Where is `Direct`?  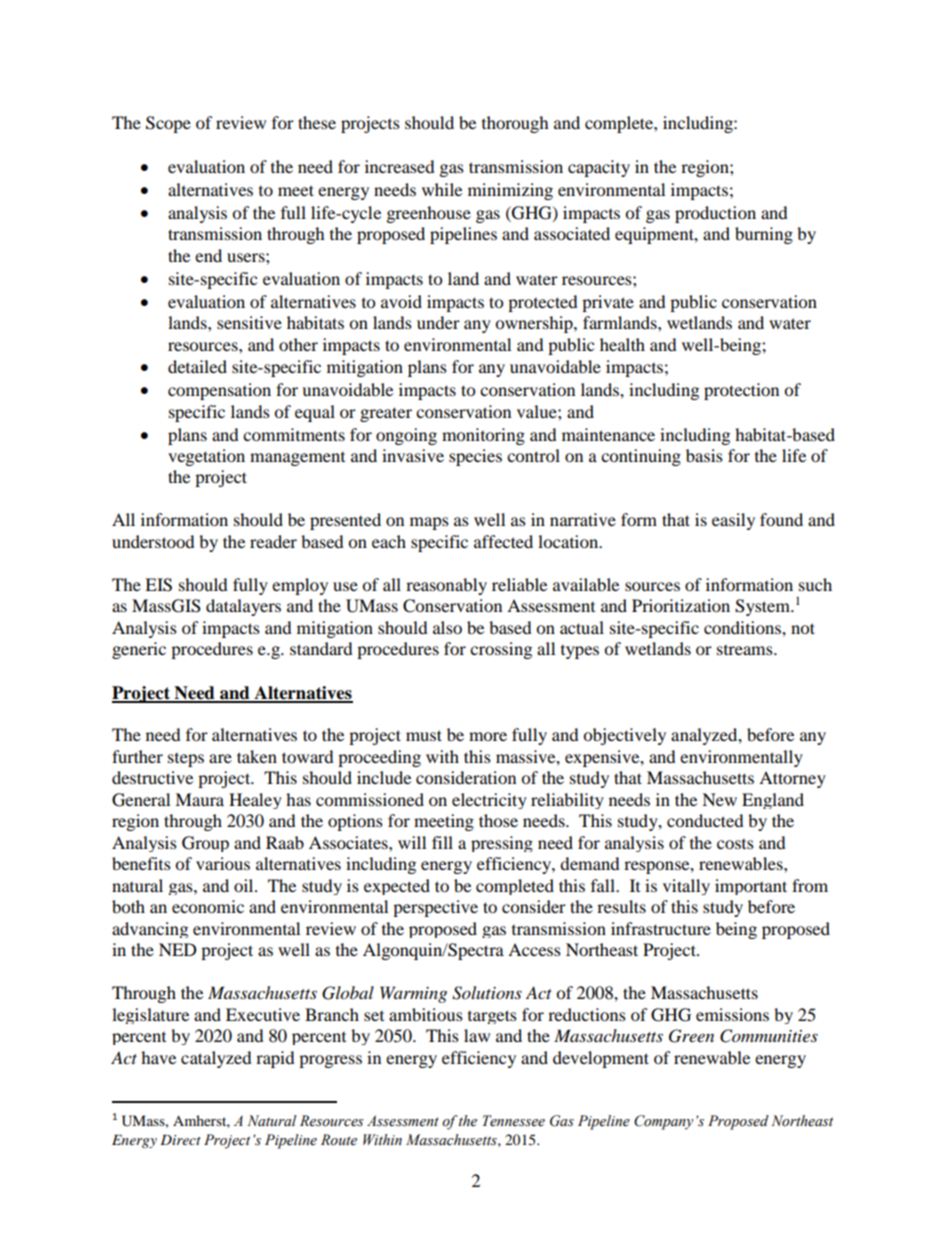 Direct is located at coordinates (180, 1140).
